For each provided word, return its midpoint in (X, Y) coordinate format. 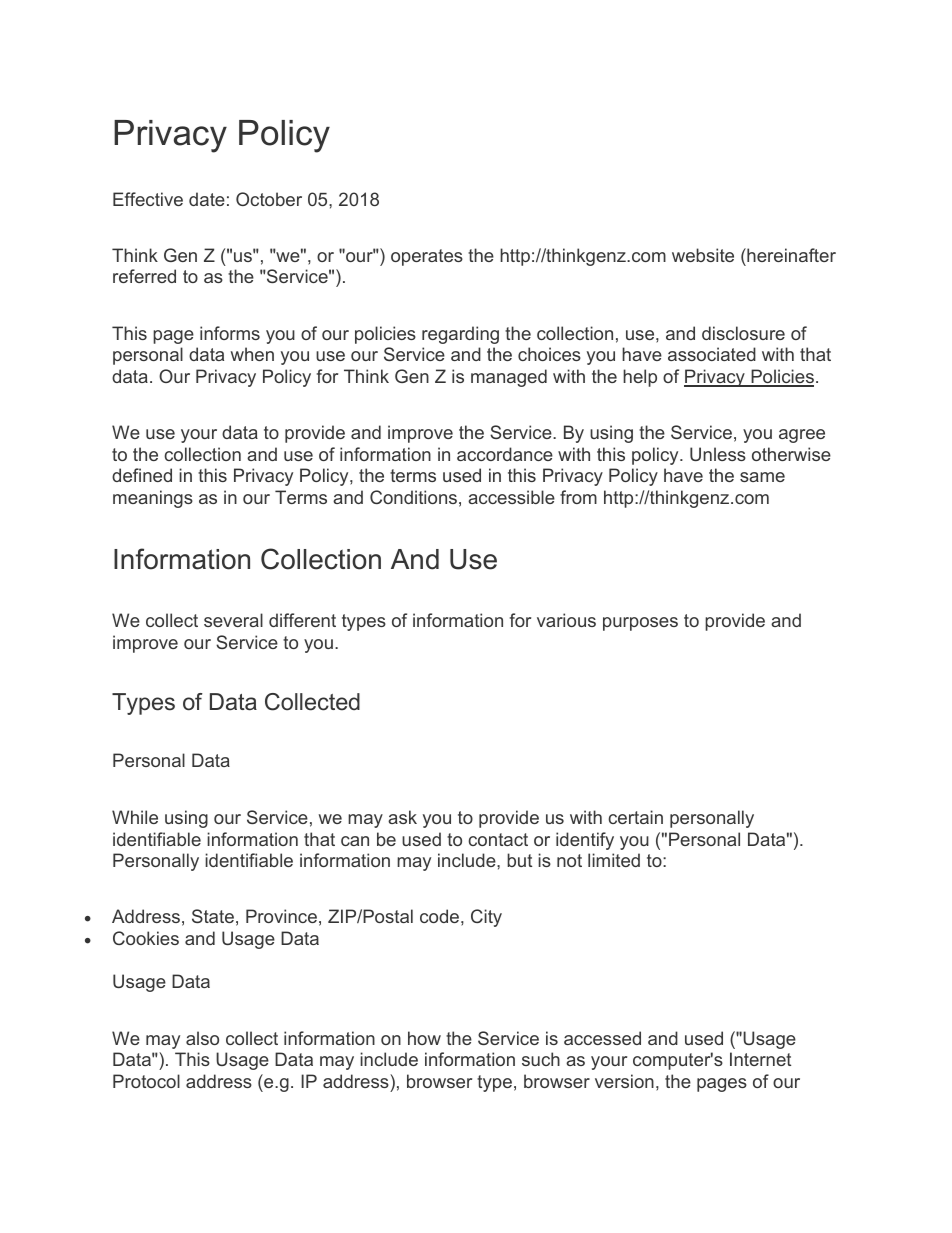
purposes (640, 624)
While (135, 817)
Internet (760, 1059)
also (202, 1038)
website (703, 255)
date (207, 199)
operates (427, 257)
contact (498, 839)
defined (142, 475)
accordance (505, 454)
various (566, 620)
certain (635, 817)
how (424, 1038)
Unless (718, 454)
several (233, 620)
